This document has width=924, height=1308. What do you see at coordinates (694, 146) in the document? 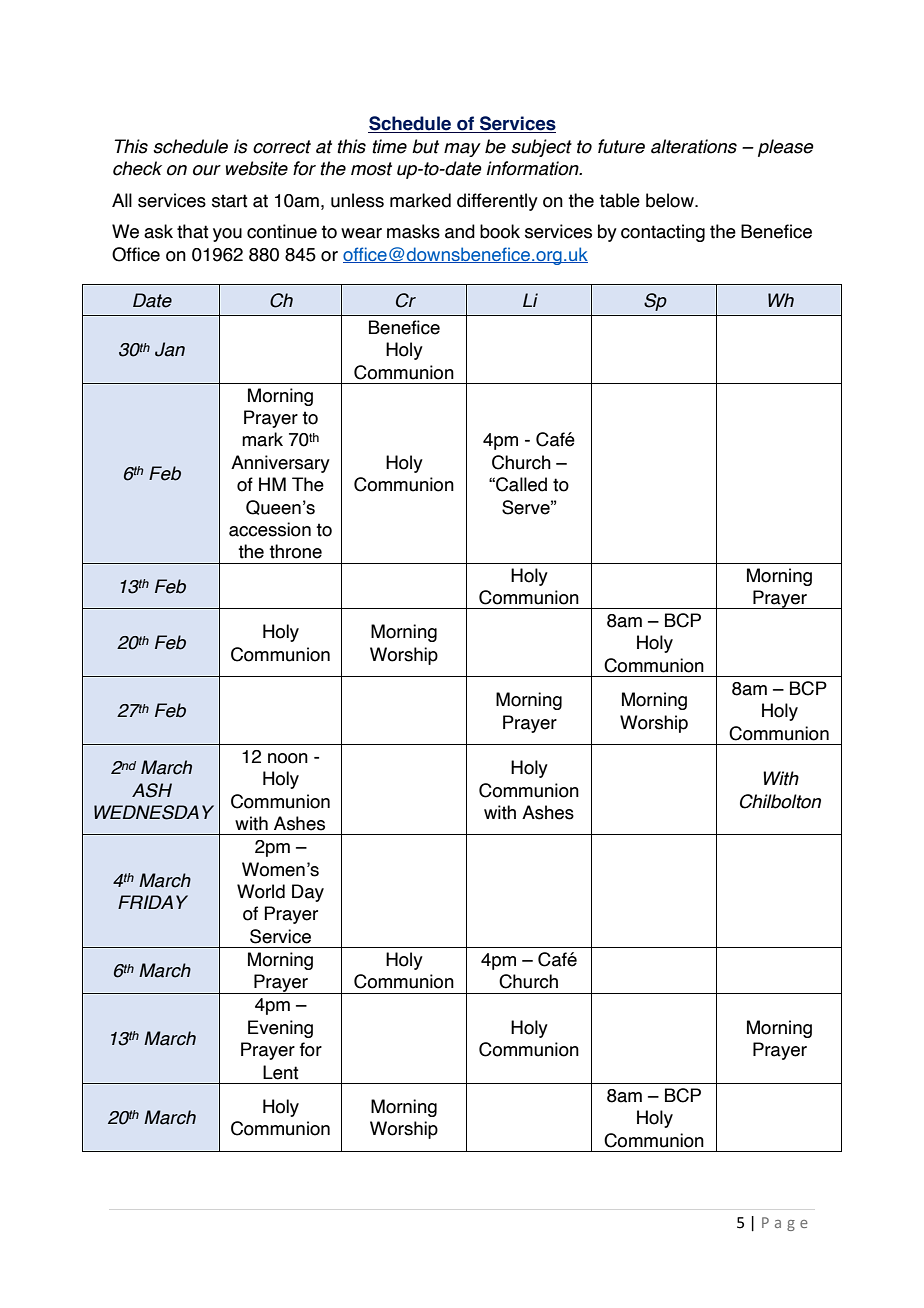
I see `alterations` at bounding box center [694, 146].
